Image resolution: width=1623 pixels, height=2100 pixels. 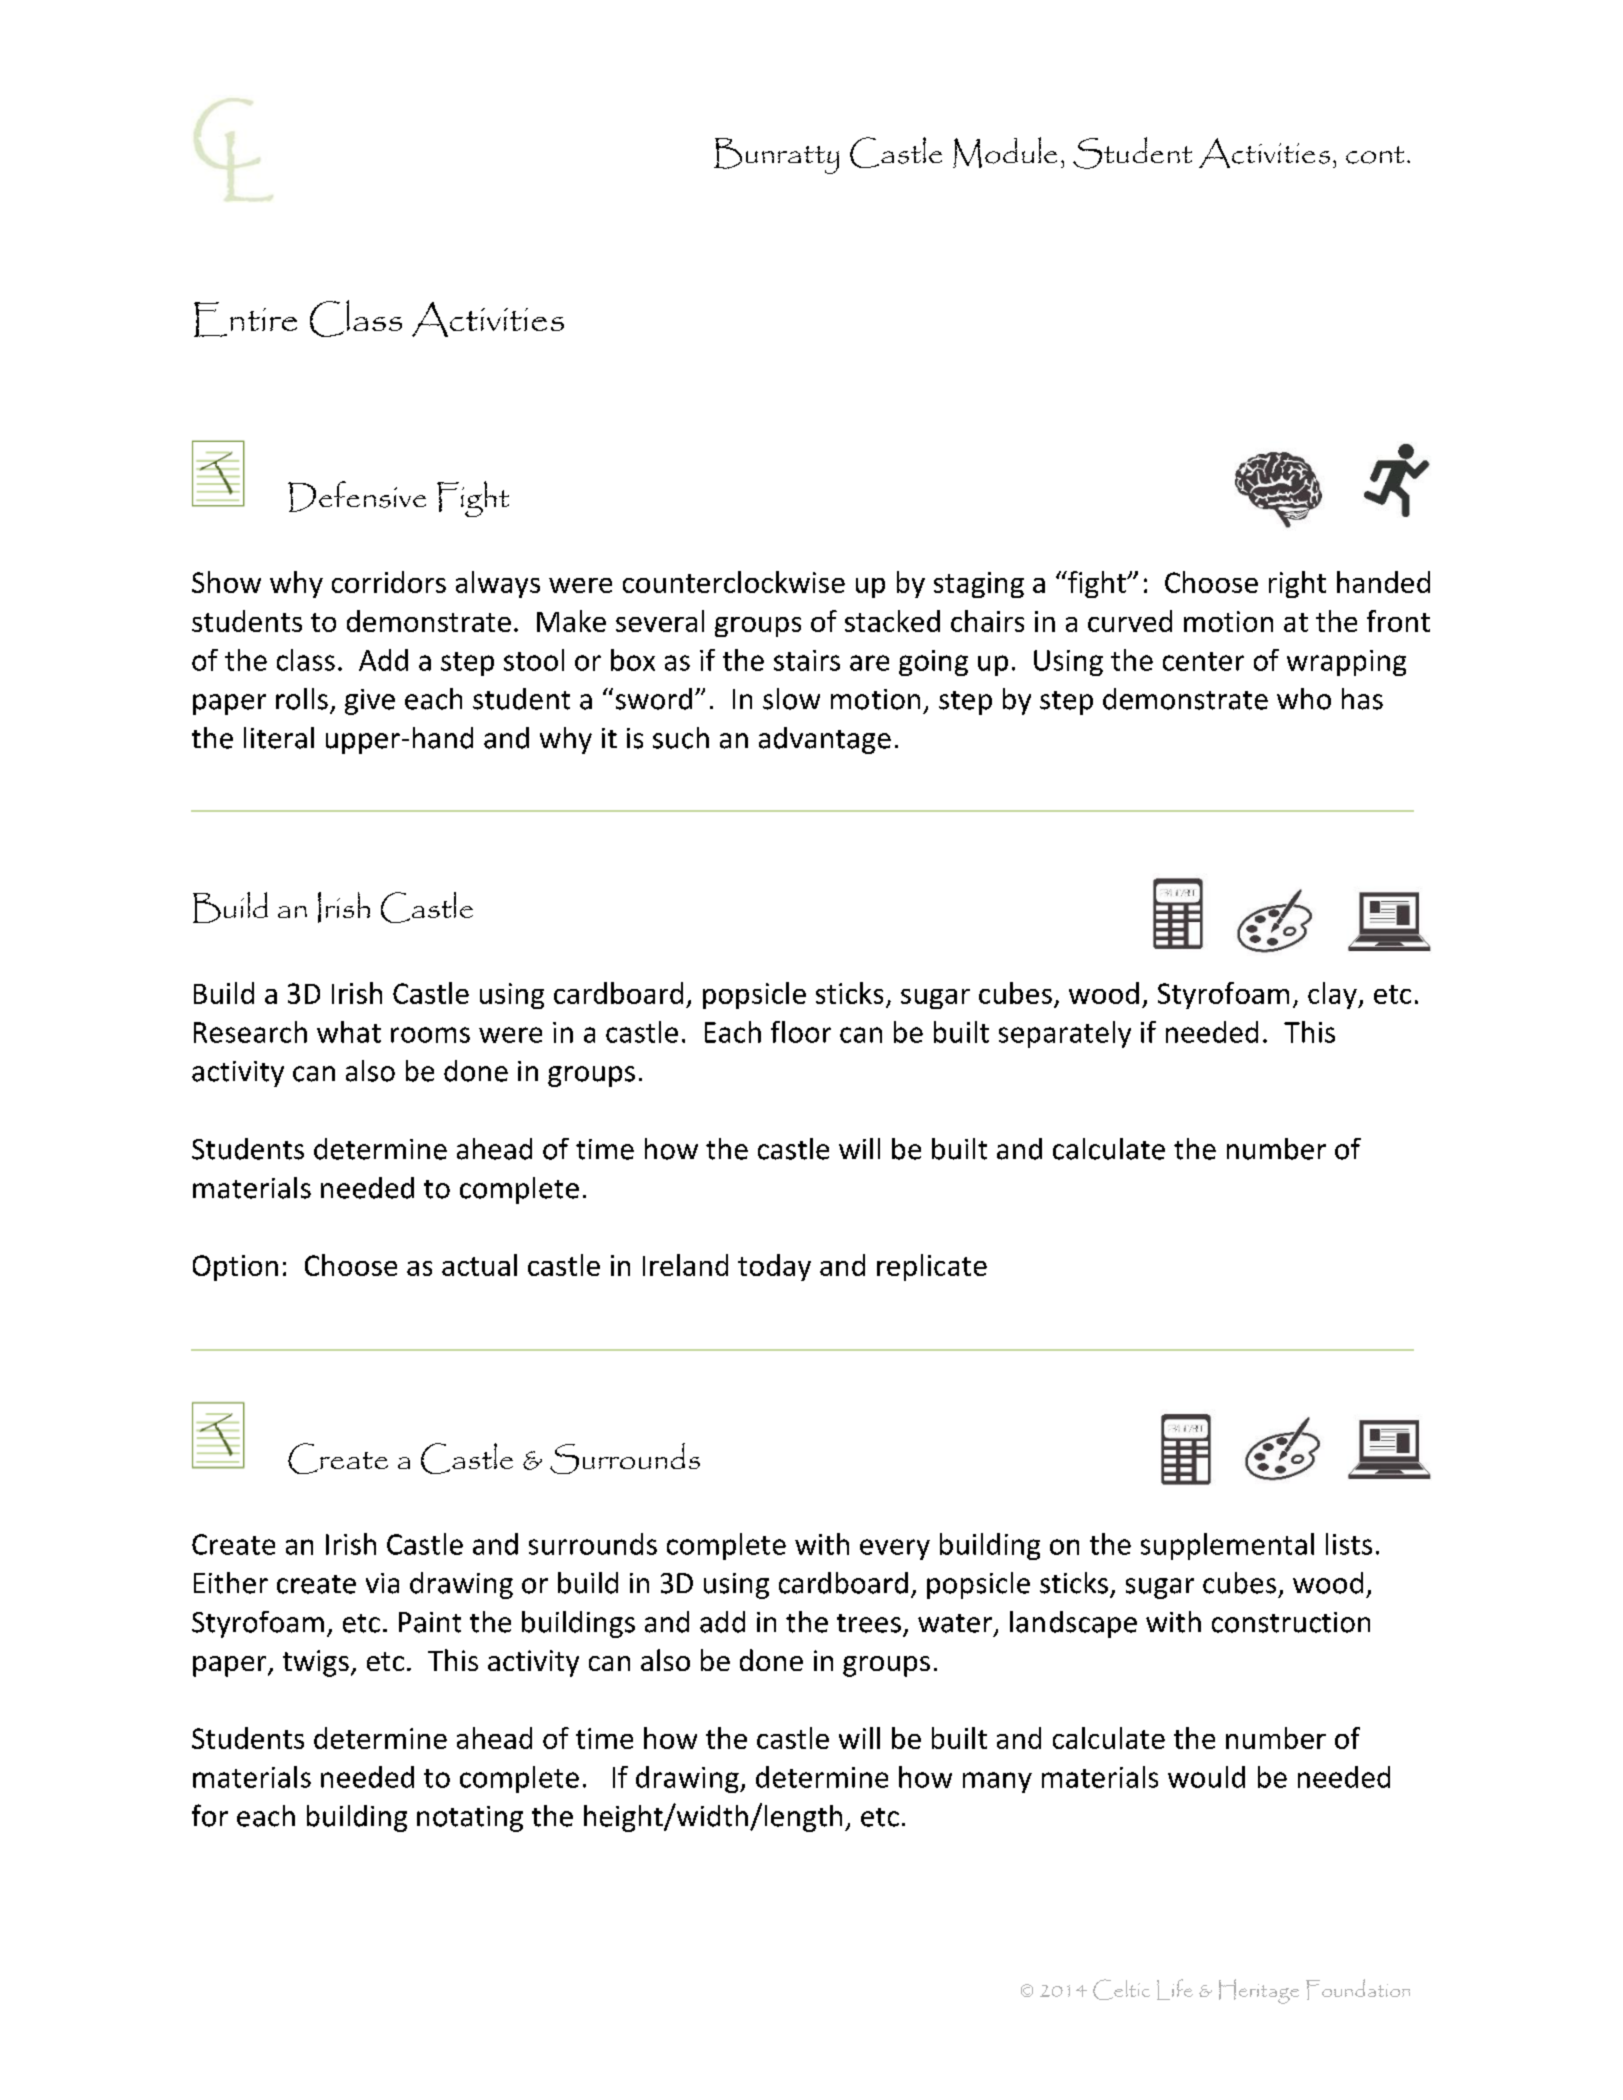 I want to click on clay, so click(x=1333, y=995).
